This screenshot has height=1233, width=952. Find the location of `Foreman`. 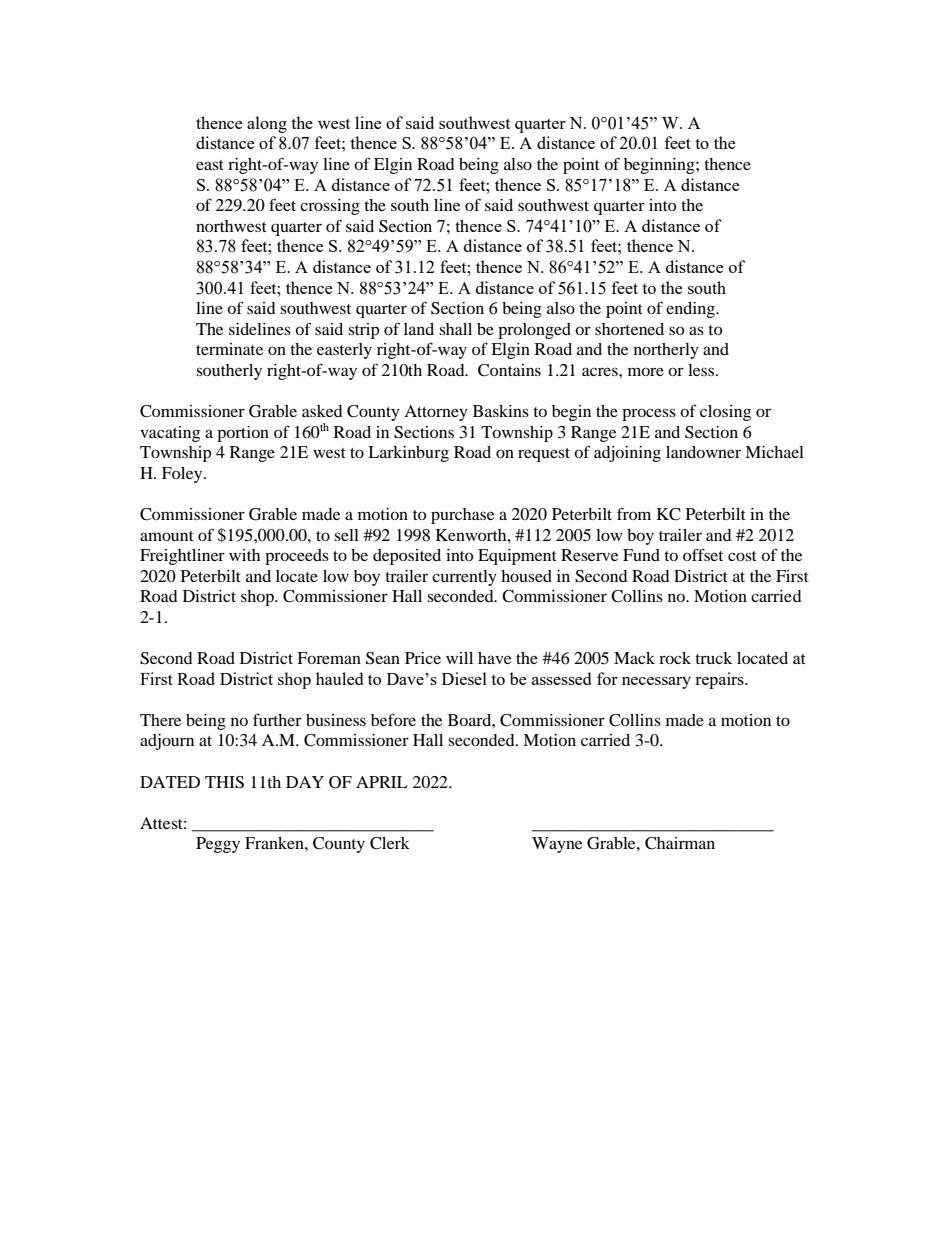

Foreman is located at coordinates (329, 658).
